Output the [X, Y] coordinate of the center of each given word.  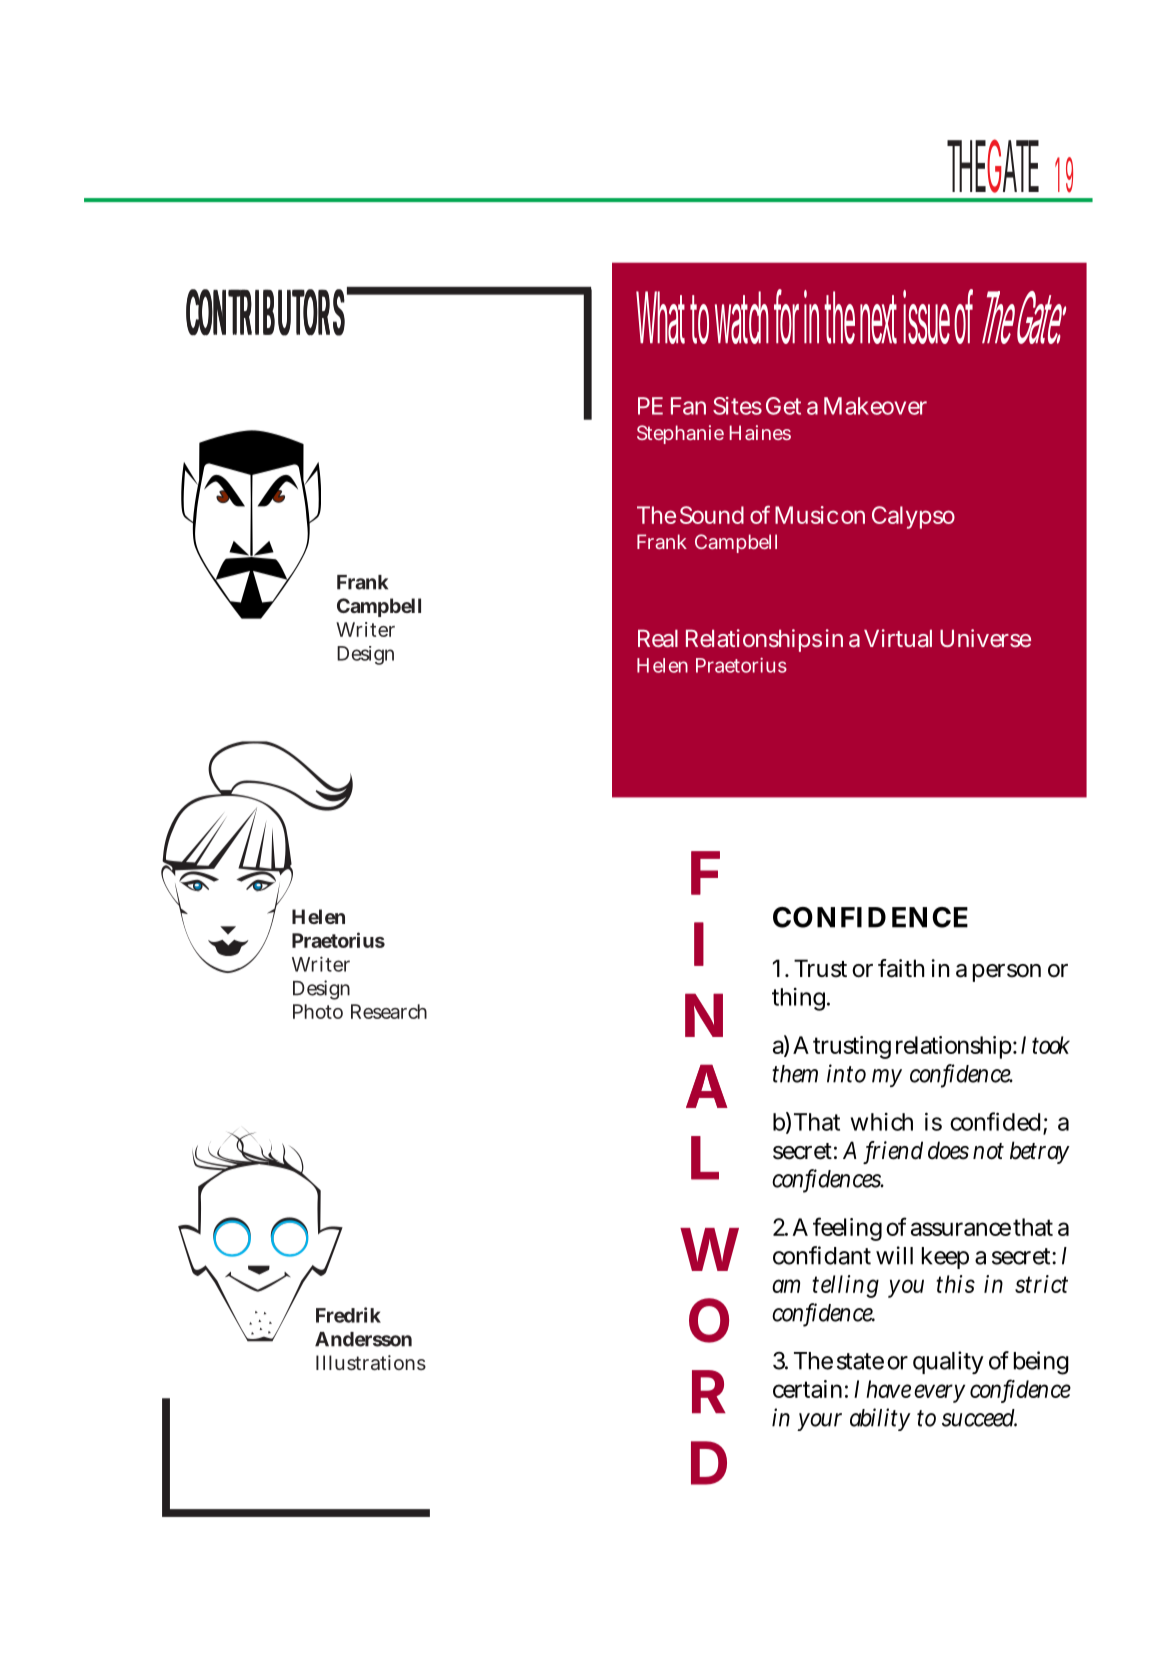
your [819, 1422]
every [939, 1393]
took [1051, 1045]
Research [389, 1011]
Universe [985, 638]
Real [658, 638]
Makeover [875, 406]
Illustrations [371, 1362]
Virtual [898, 638]
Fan [688, 406]
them [795, 1074]
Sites [737, 406]
